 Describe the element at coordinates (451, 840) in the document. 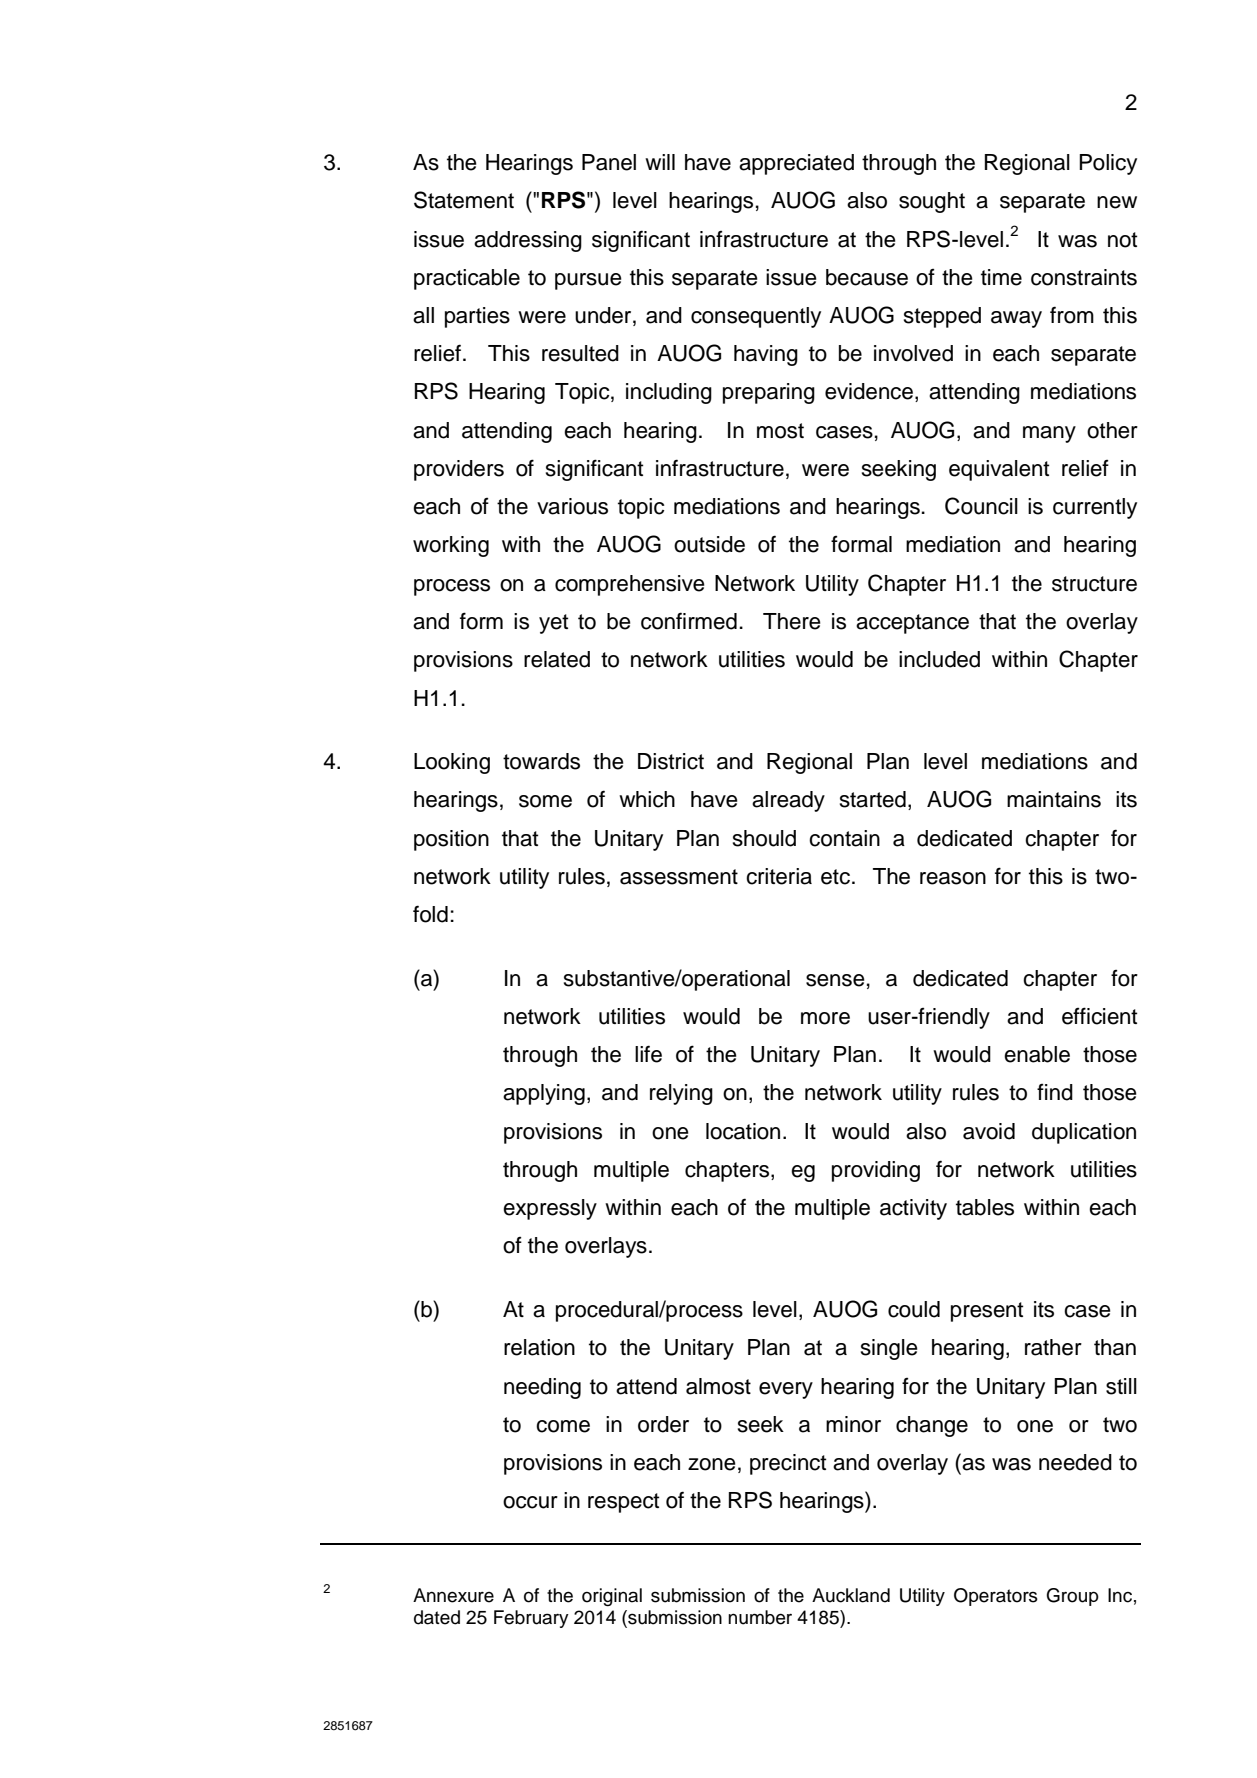

I see `position` at that location.
